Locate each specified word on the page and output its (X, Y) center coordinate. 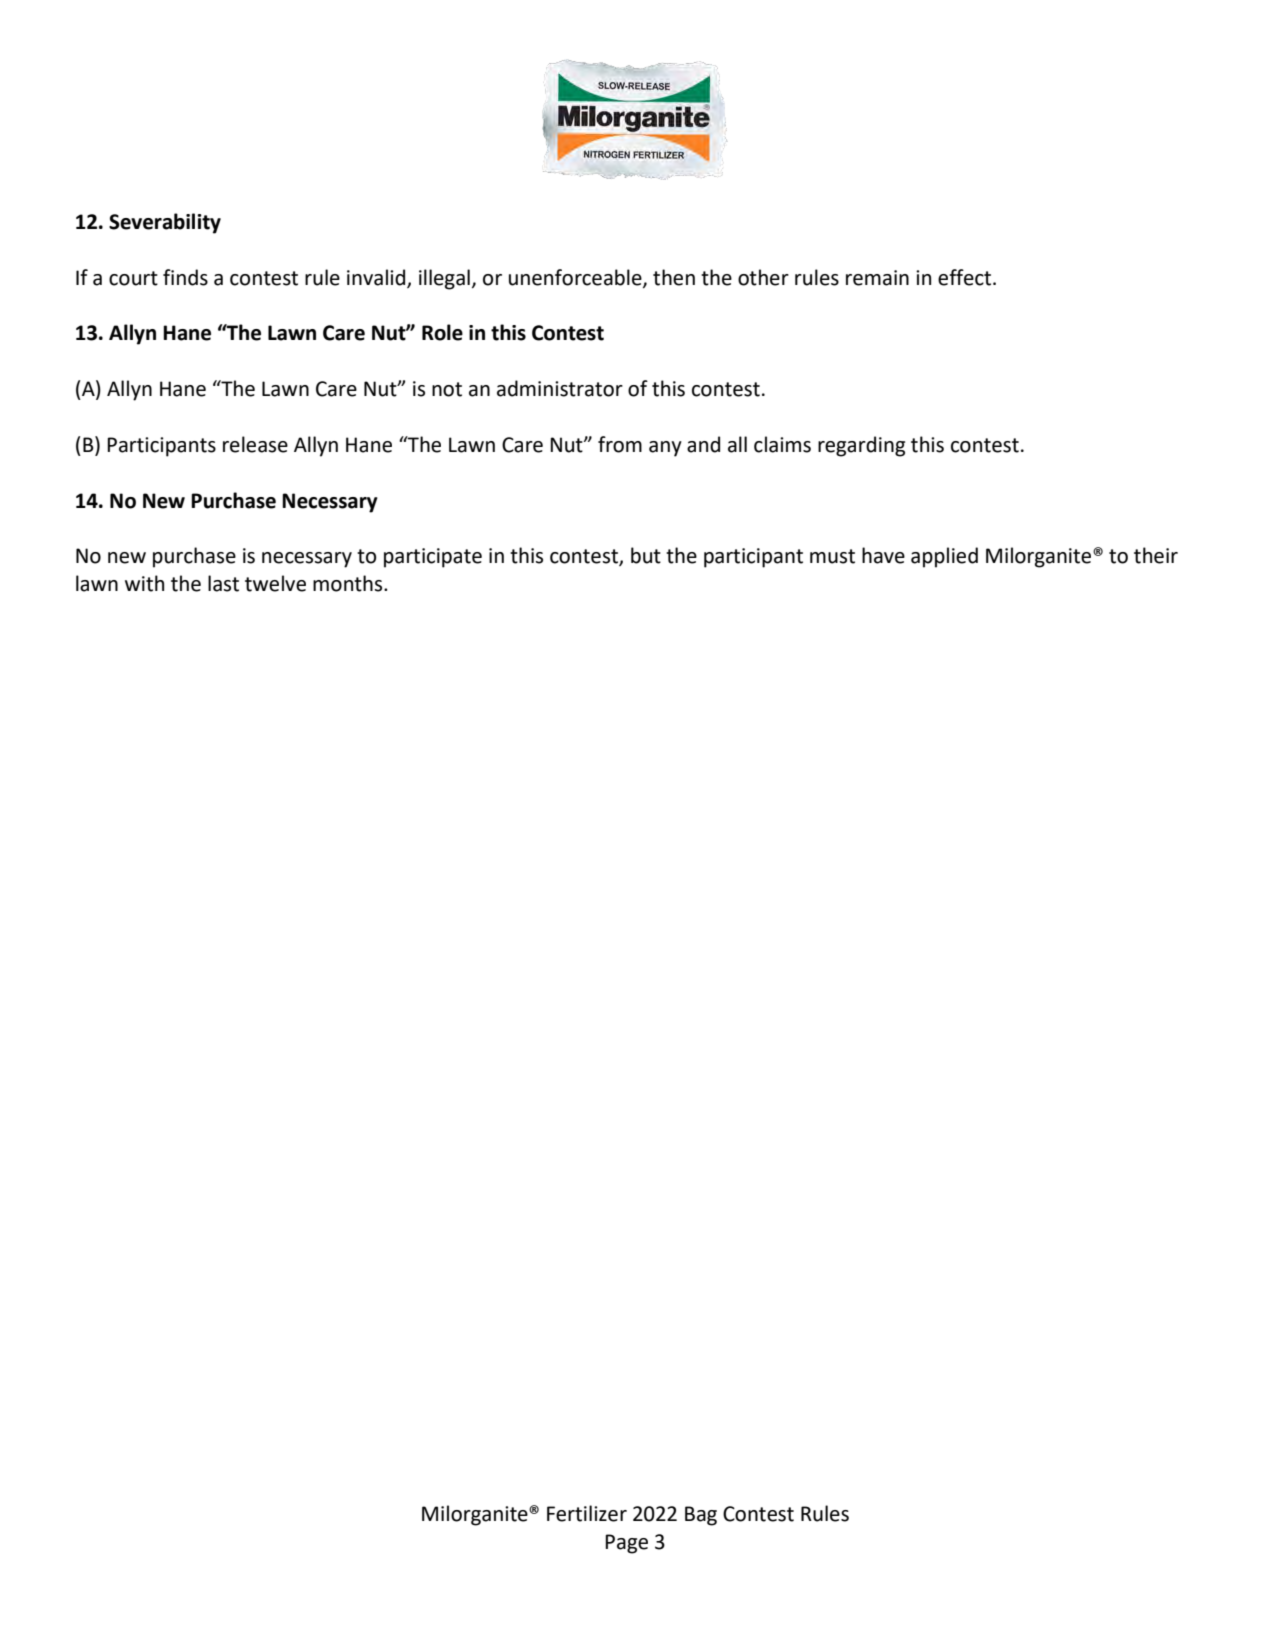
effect (966, 277)
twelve (275, 583)
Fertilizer (587, 1513)
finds (185, 277)
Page (626, 1544)
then (674, 277)
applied (944, 557)
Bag (701, 1516)
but (646, 555)
